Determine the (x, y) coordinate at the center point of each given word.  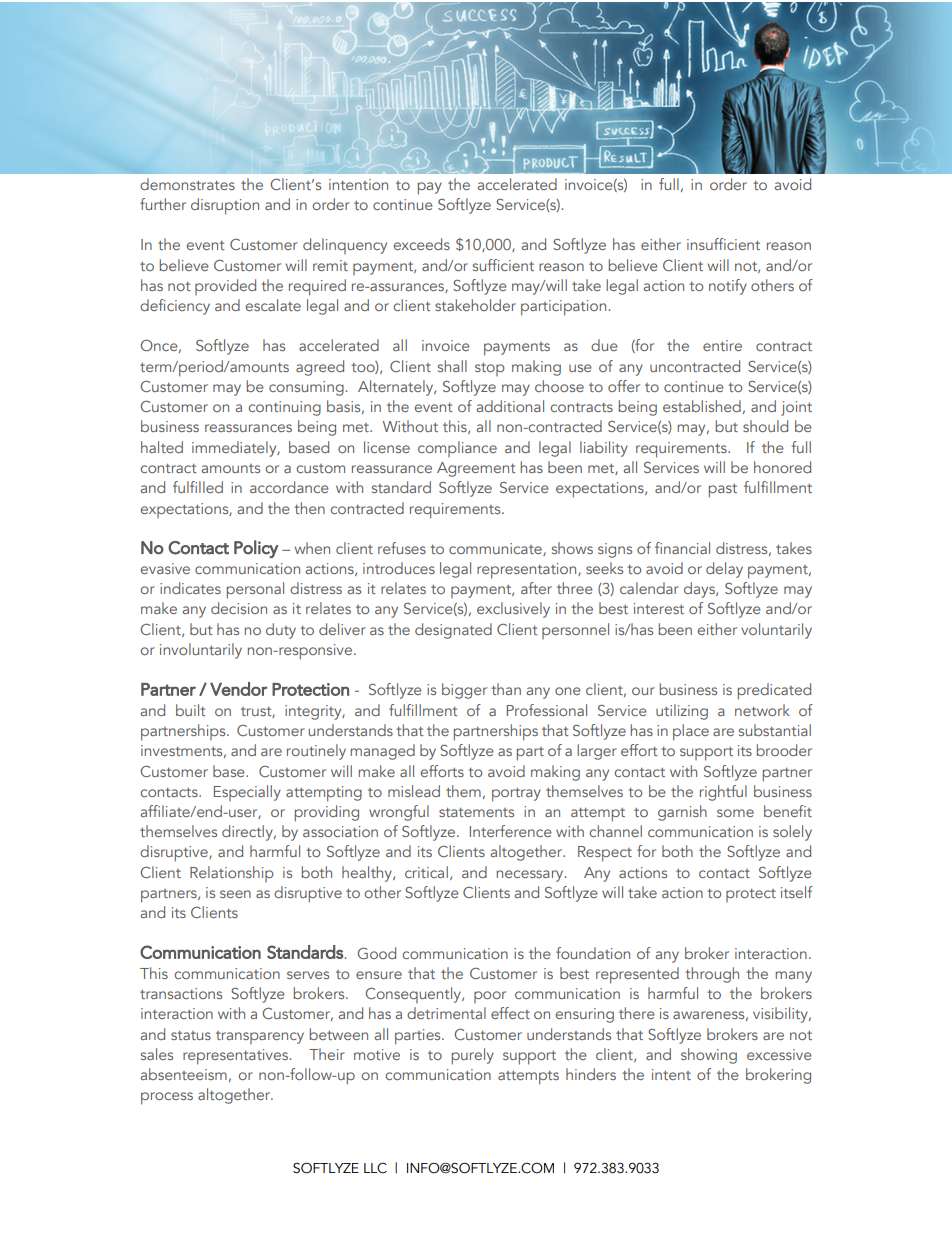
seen (235, 894)
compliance (457, 449)
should (765, 426)
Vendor (239, 689)
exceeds (421, 244)
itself (797, 892)
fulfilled (198, 487)
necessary (531, 876)
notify (728, 287)
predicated (774, 691)
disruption (225, 206)
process (167, 1098)
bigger (464, 691)
